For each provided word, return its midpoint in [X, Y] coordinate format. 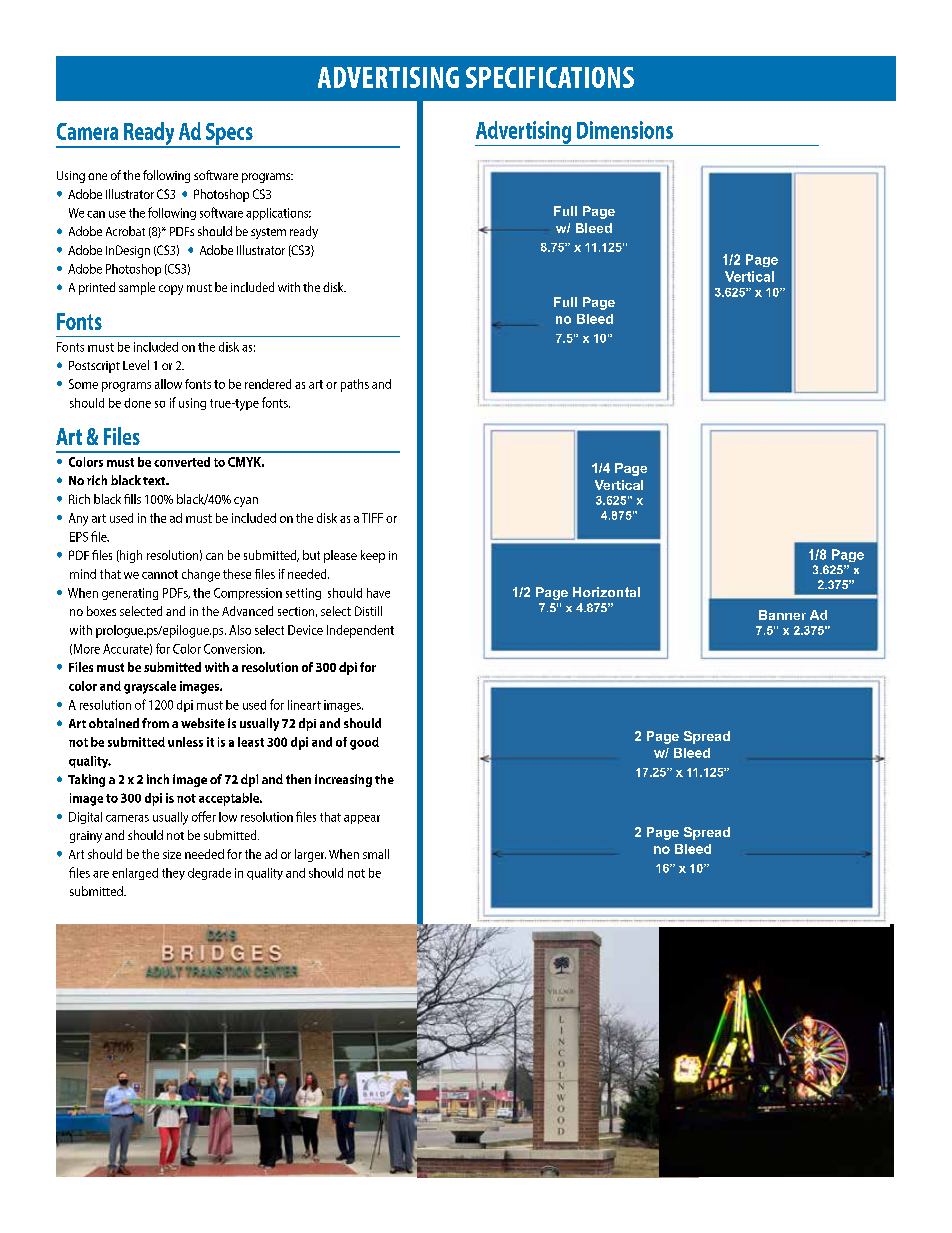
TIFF [372, 518]
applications [278, 214]
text [155, 481]
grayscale [150, 687]
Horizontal [606, 592]
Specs [229, 135]
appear [362, 819]
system [268, 233]
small [376, 854]
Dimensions [625, 130]
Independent [360, 631]
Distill [368, 611]
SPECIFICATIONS [550, 77]
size [172, 854]
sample [137, 288]
